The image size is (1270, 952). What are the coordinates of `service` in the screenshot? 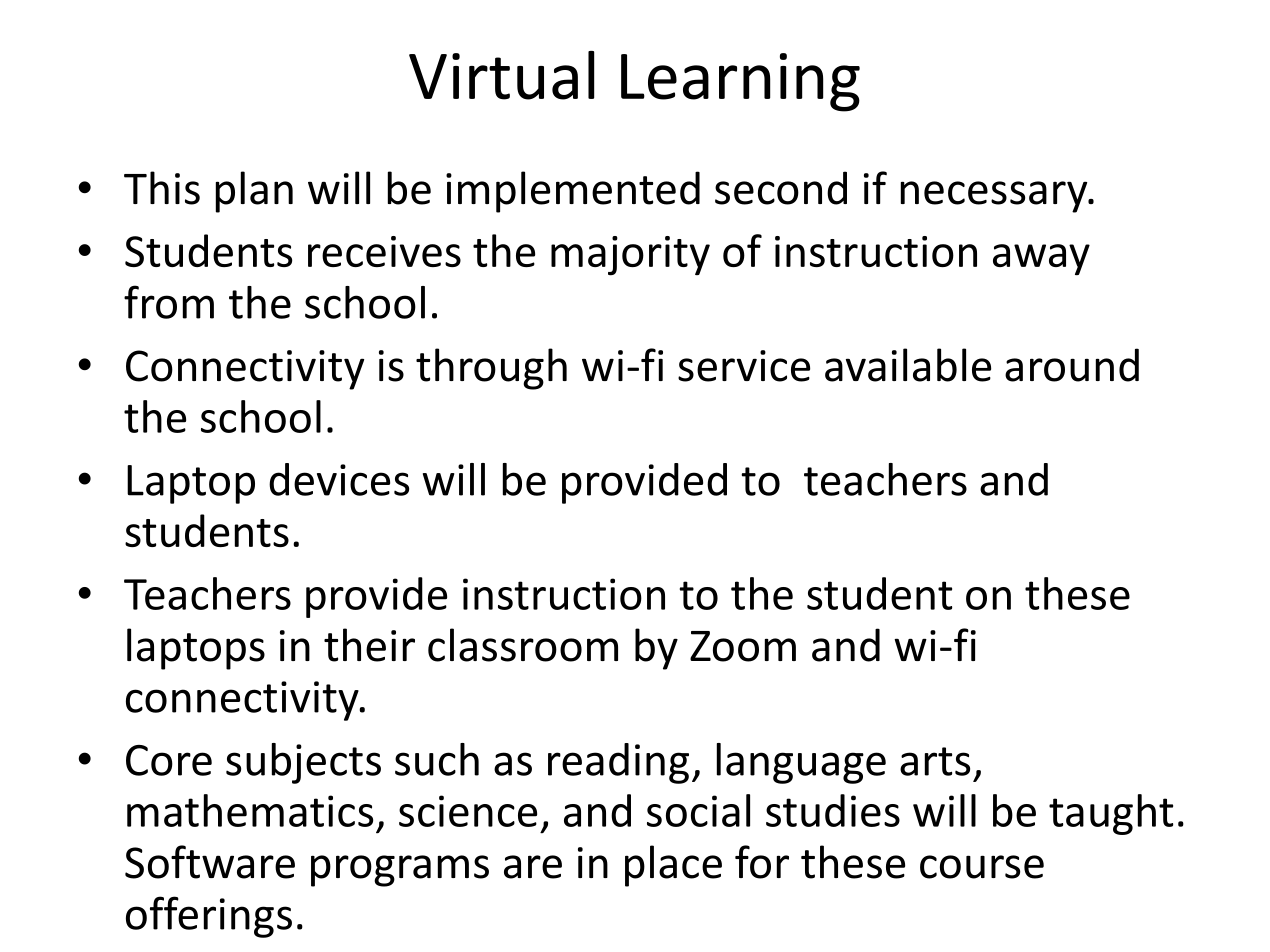 It's located at (744, 366).
